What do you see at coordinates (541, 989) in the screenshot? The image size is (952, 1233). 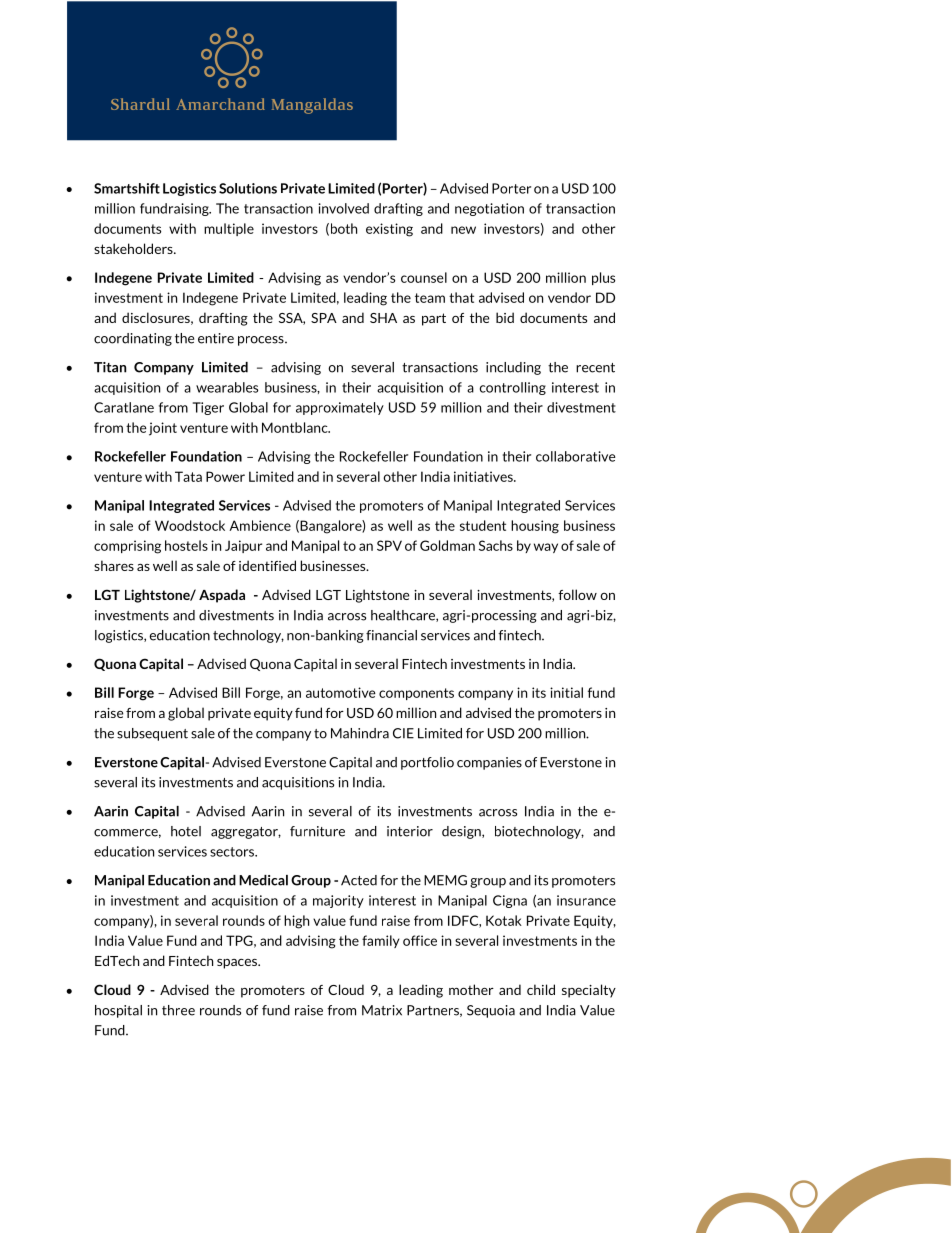 I see `child` at bounding box center [541, 989].
